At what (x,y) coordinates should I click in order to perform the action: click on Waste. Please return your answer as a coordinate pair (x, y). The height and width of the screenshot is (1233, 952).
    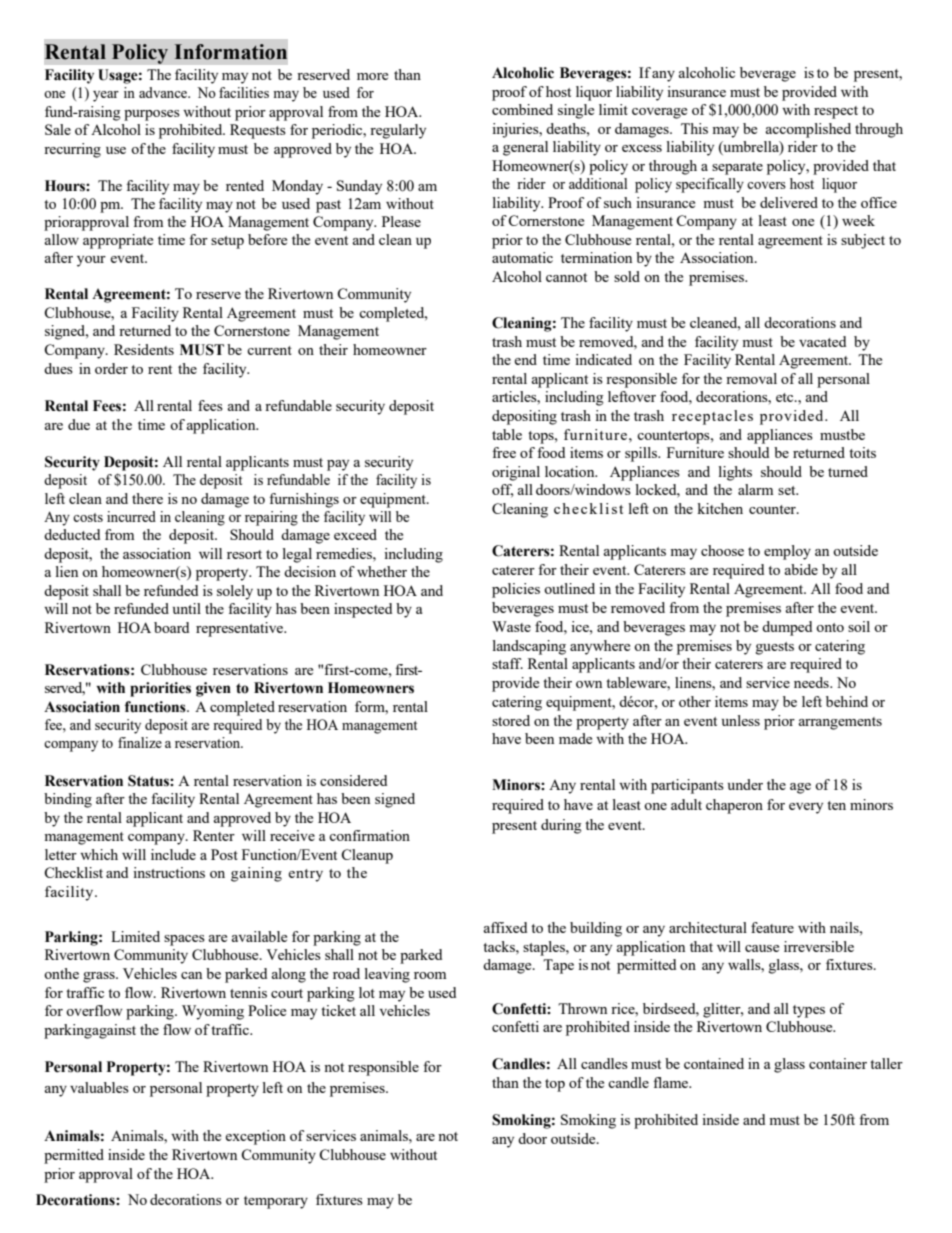
    Looking at the image, I should click on (511, 626).
